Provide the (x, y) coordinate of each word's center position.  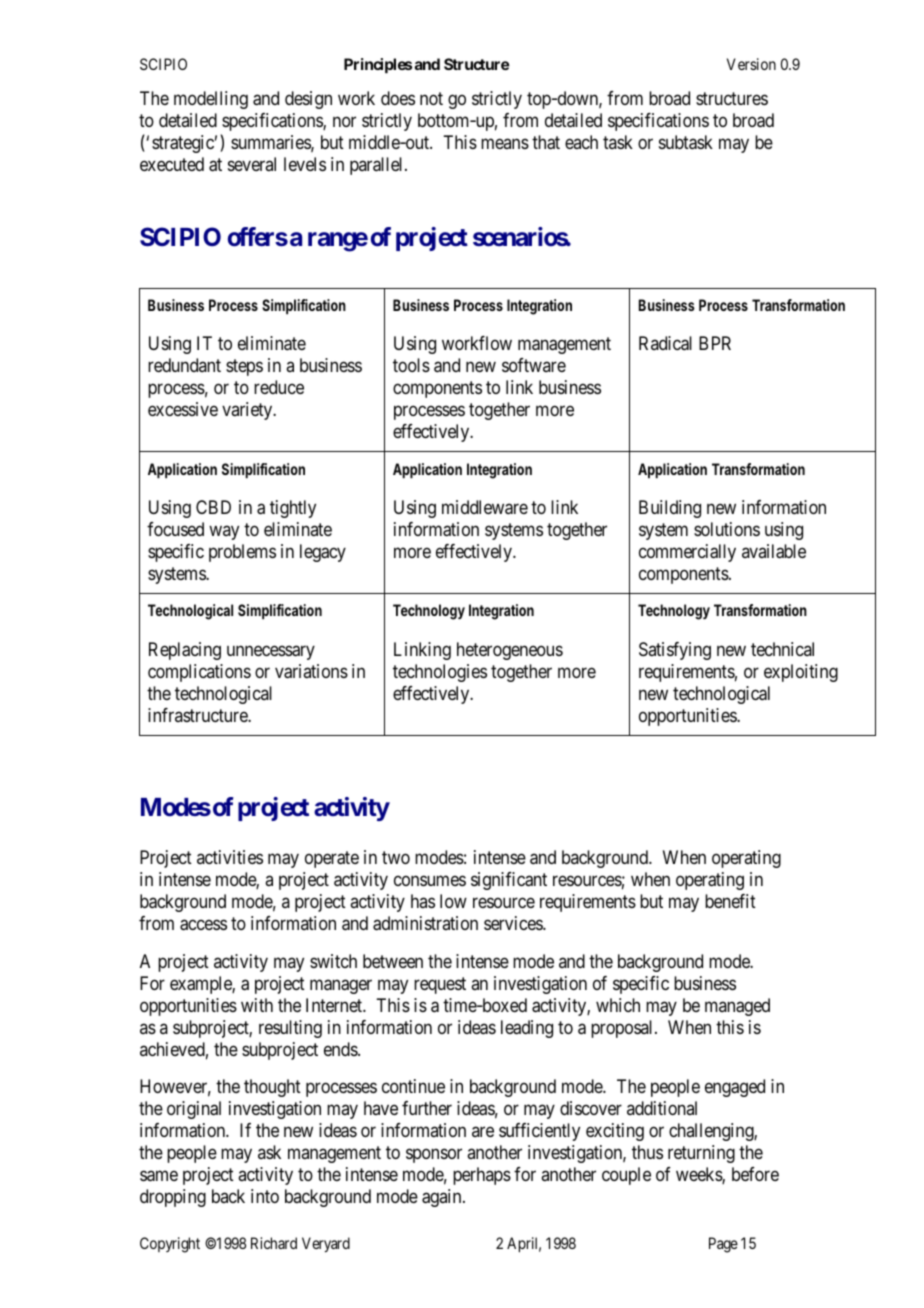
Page (723, 1245)
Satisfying (675, 651)
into (265, 1196)
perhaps (482, 1176)
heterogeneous (510, 651)
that (546, 142)
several (252, 164)
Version (751, 64)
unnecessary (271, 652)
